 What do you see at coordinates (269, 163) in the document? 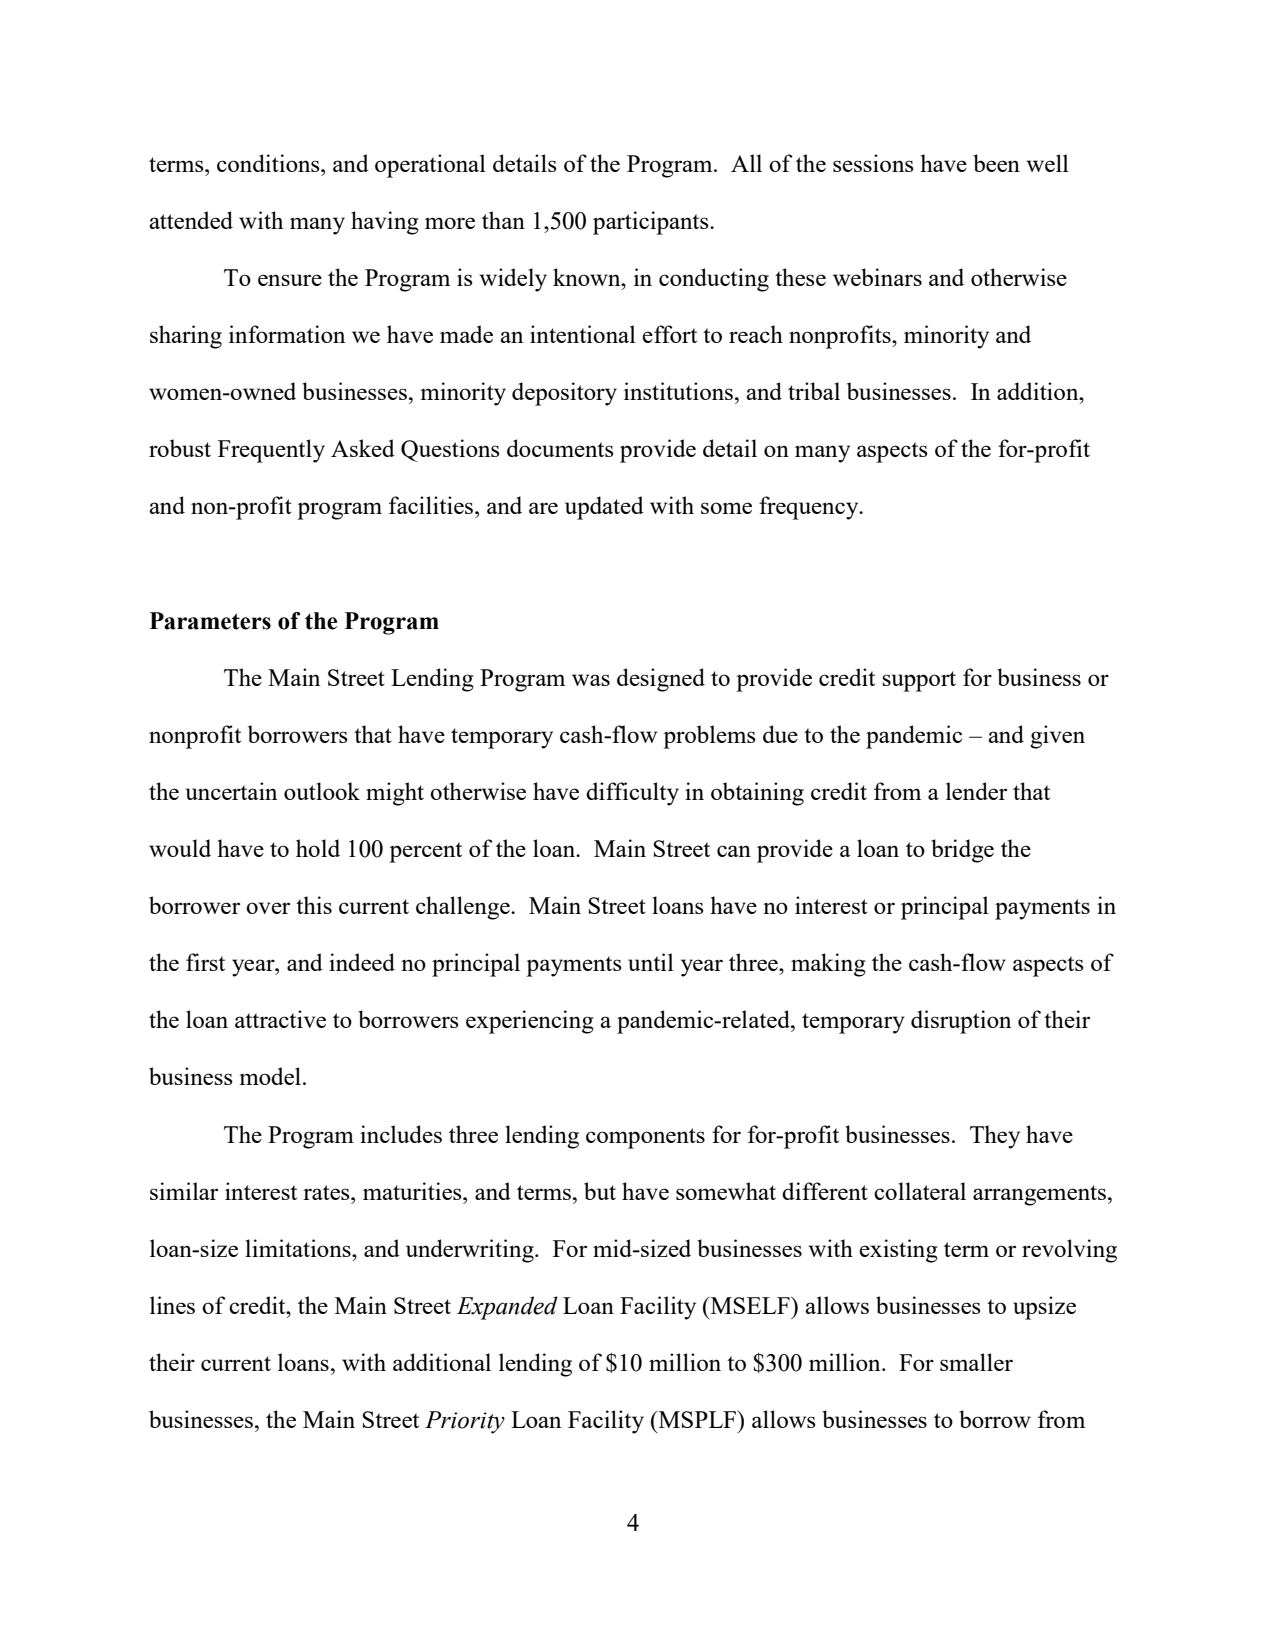
I see `conditions` at bounding box center [269, 163].
